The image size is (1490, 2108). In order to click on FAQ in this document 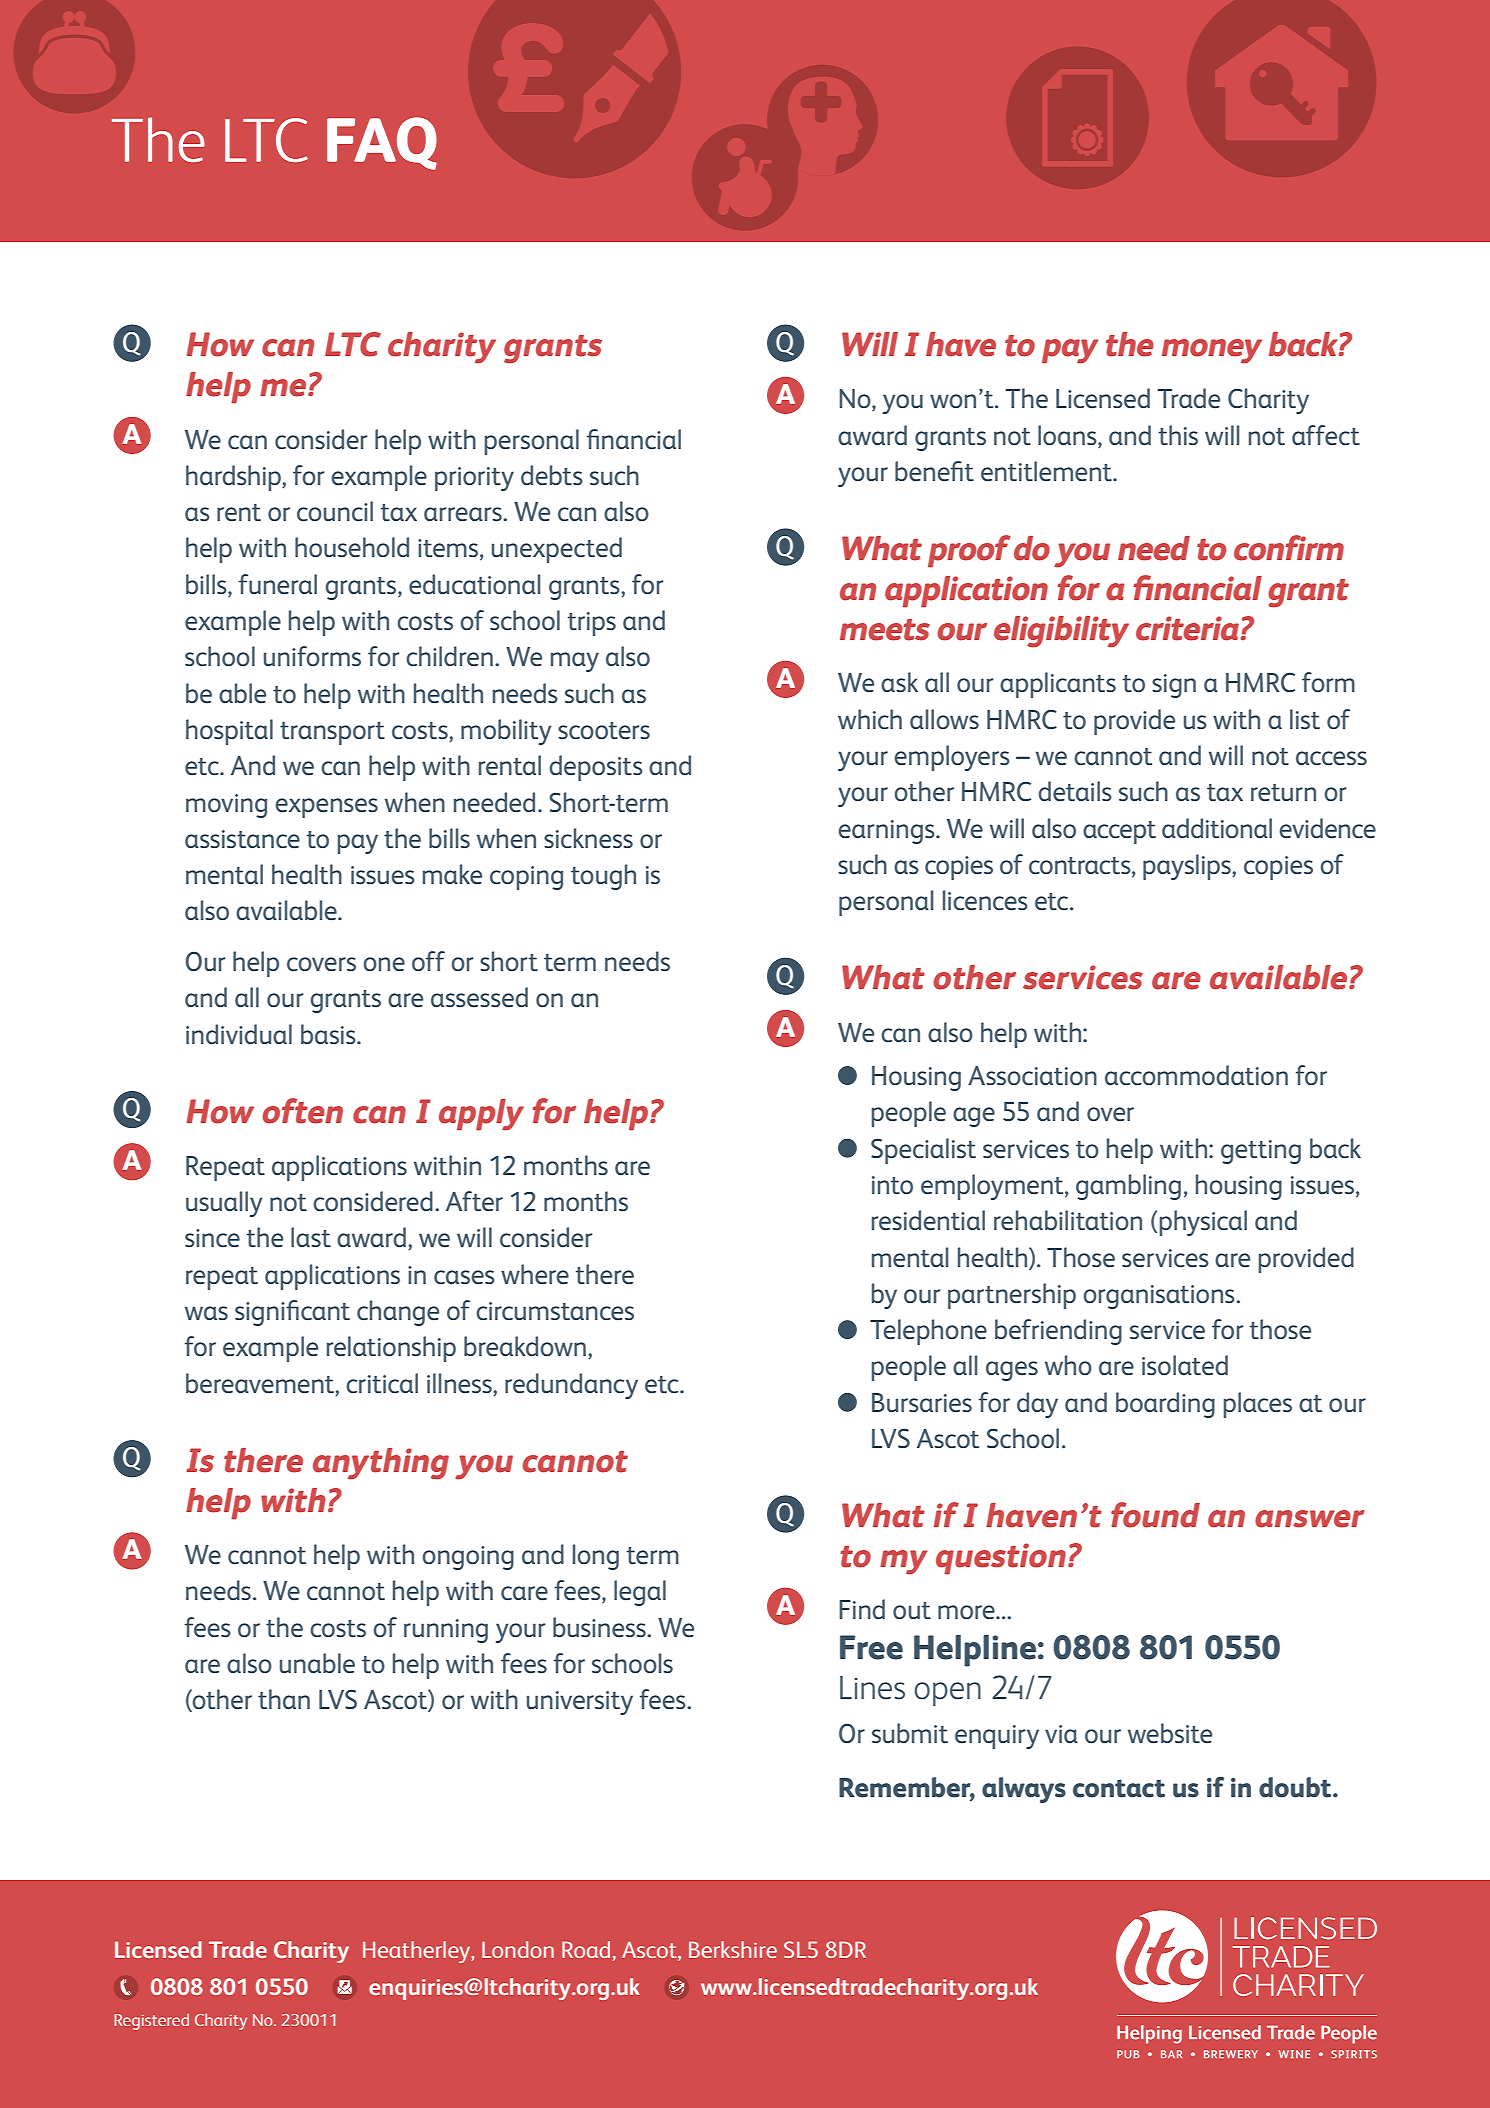, I will do `click(382, 143)`.
